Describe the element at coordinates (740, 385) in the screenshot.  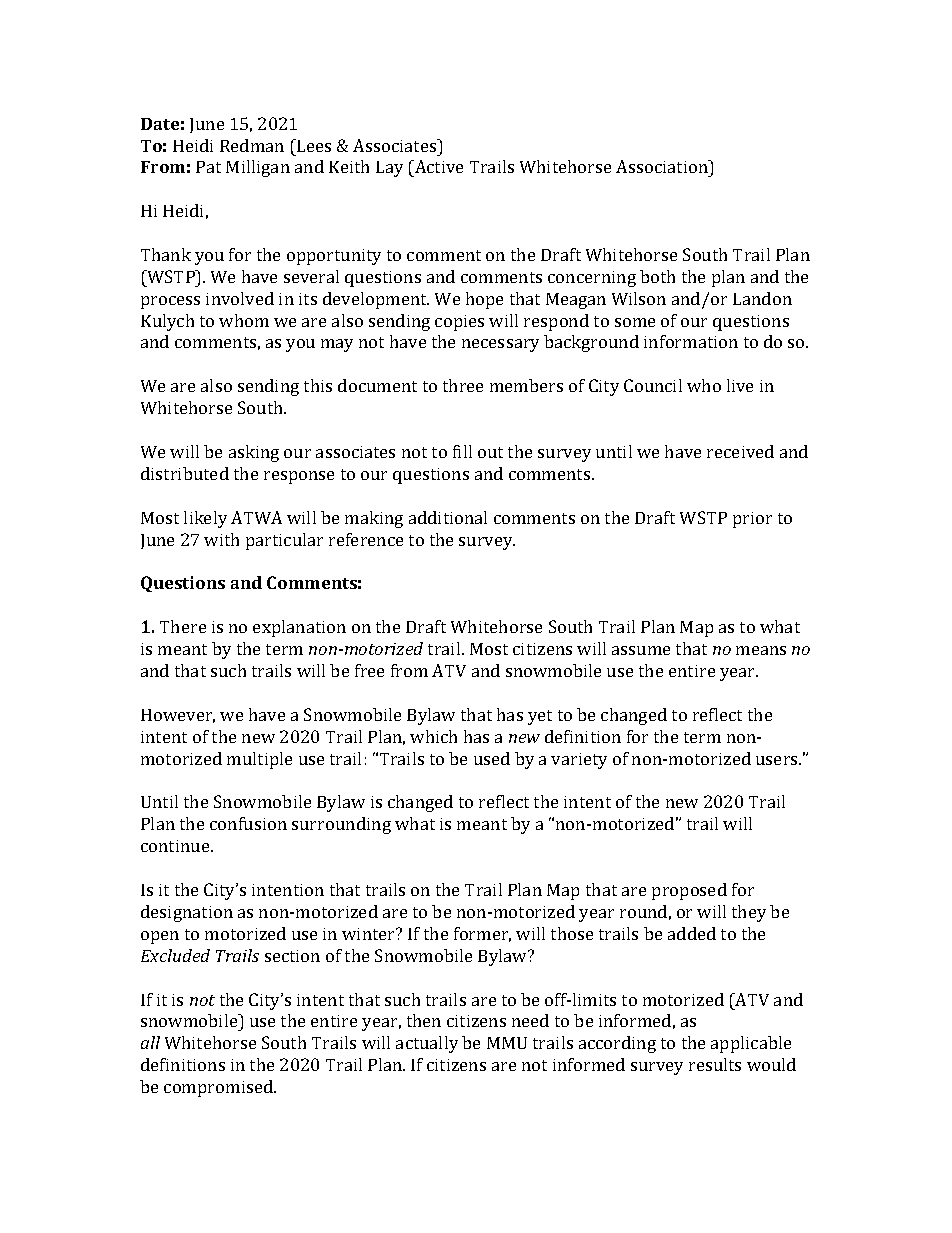
I see `live` at that location.
